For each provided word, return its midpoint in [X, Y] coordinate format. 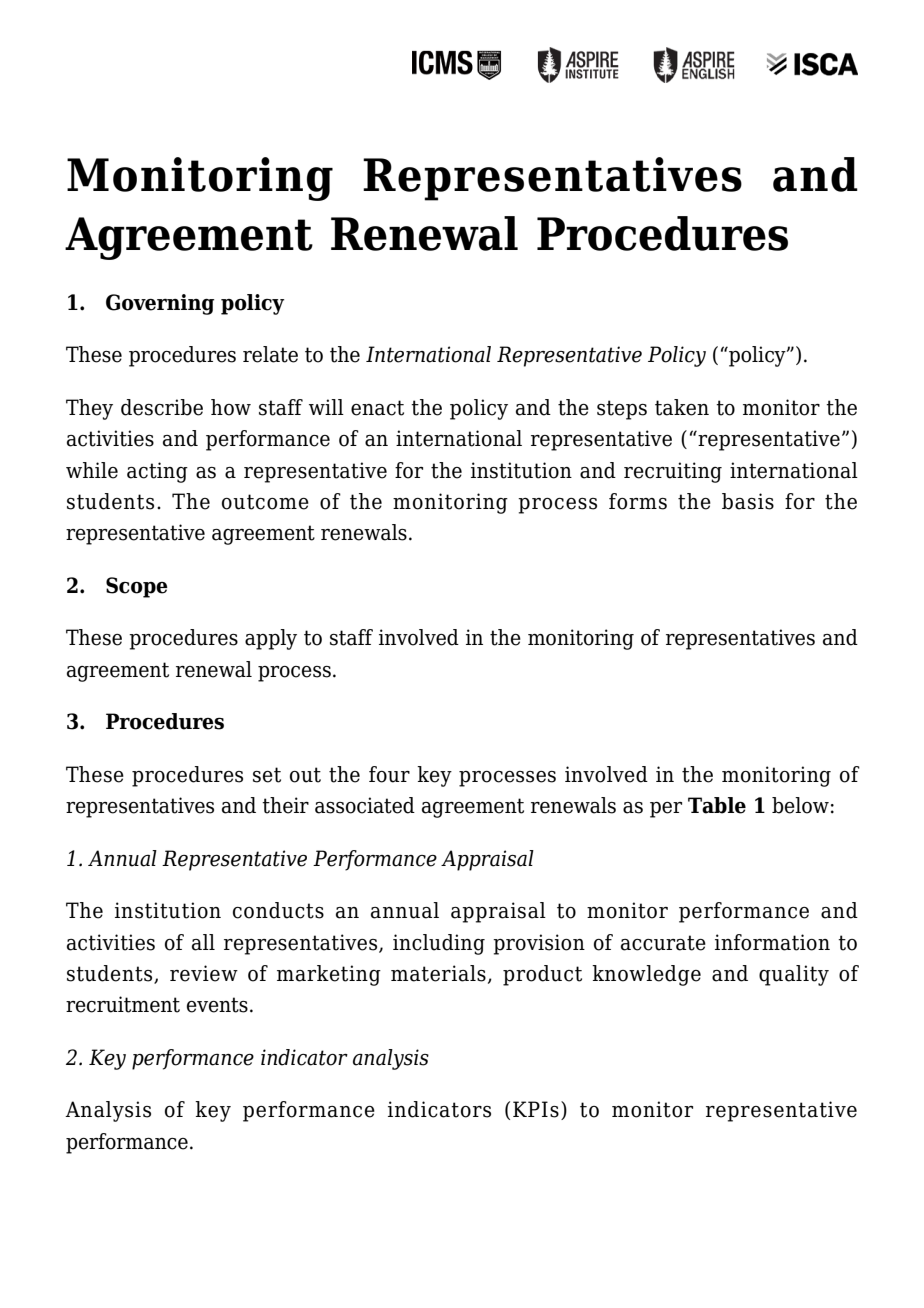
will [326, 407]
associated [365, 805]
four [389, 774]
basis [748, 501]
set [267, 775]
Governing [160, 304]
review [204, 973]
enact [377, 408]
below [800, 805]
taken [682, 407]
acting [157, 472]
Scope [137, 587]
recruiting [673, 472]
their [285, 805]
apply [271, 639]
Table [717, 805]
